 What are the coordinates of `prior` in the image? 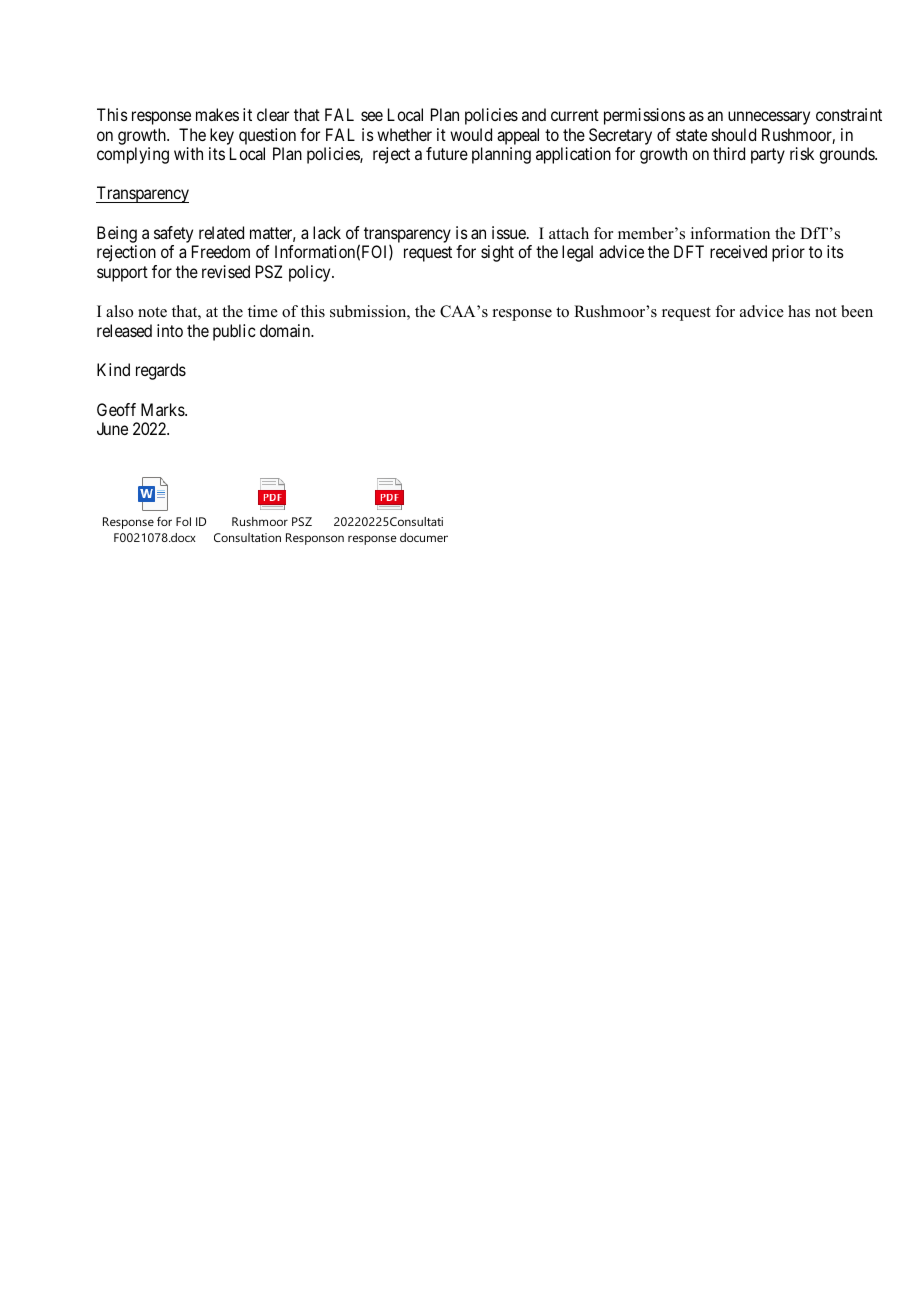 It's located at (788, 253).
